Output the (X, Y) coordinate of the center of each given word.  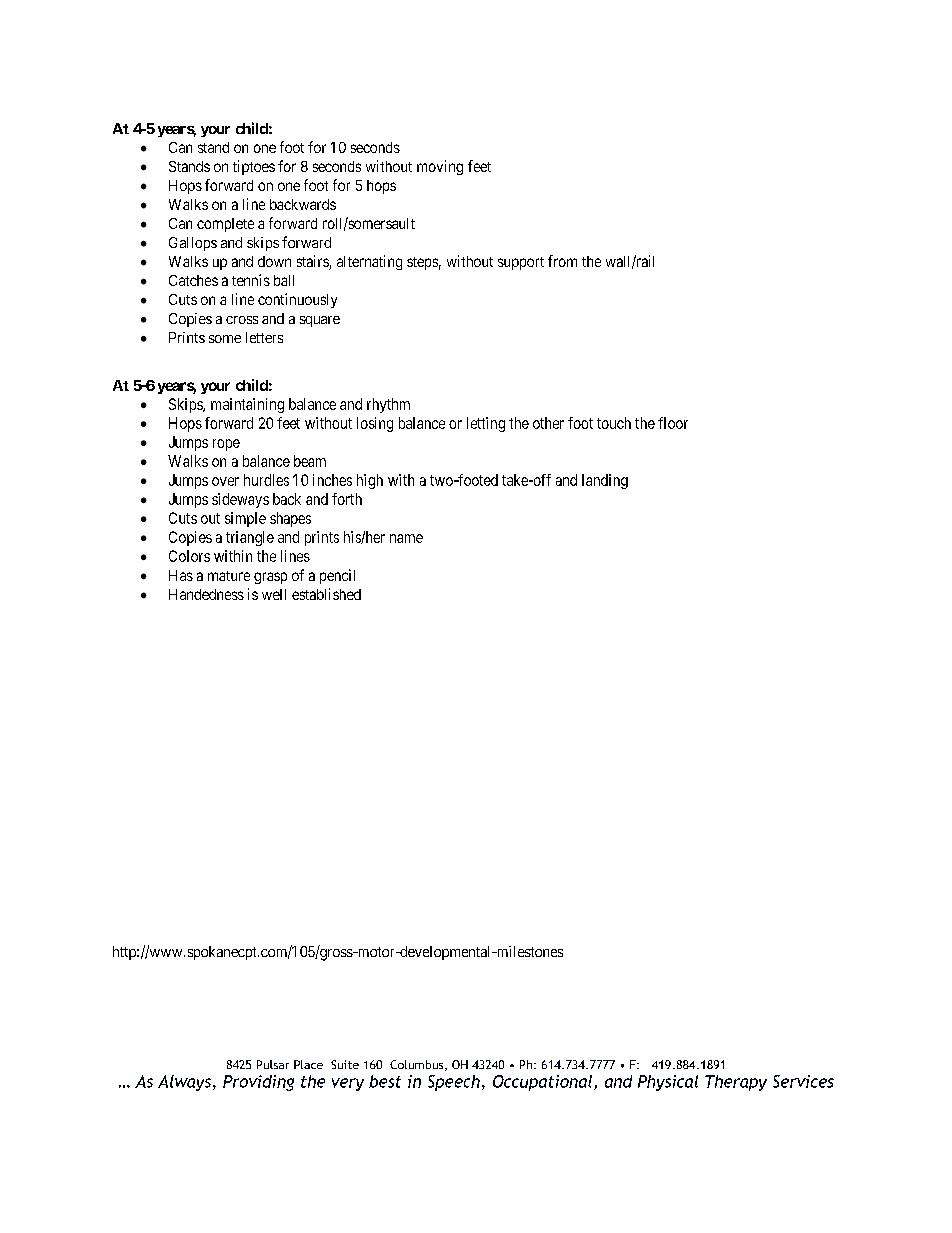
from (562, 261)
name (406, 538)
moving (440, 167)
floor (673, 423)
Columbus (418, 1065)
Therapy (736, 1083)
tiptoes (254, 167)
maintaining (247, 405)
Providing (258, 1083)
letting (486, 424)
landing (605, 481)
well (274, 594)
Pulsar (273, 1064)
